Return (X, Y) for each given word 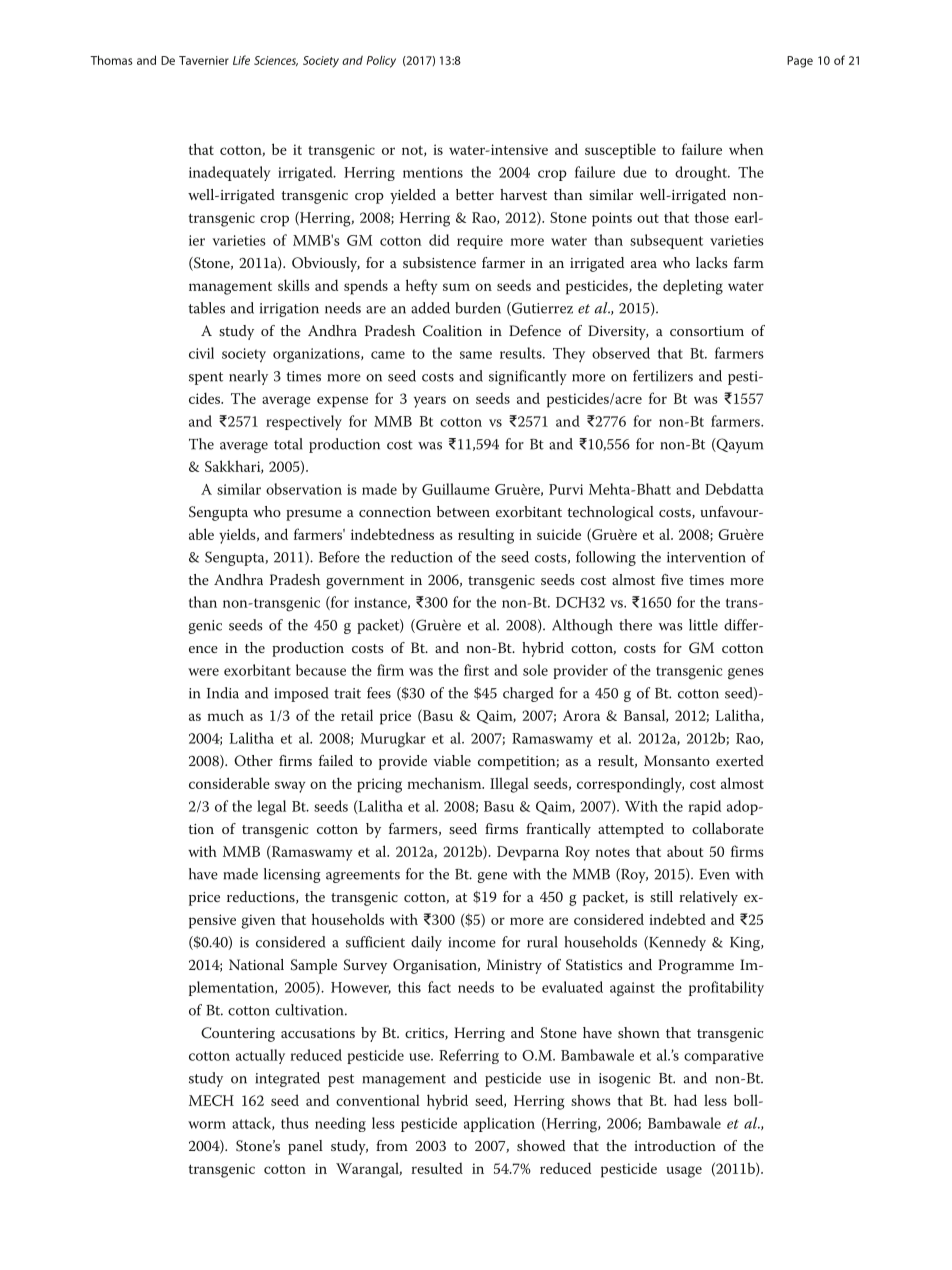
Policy (381, 61)
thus (295, 1123)
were (203, 672)
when (746, 149)
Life (241, 60)
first (476, 670)
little (703, 625)
